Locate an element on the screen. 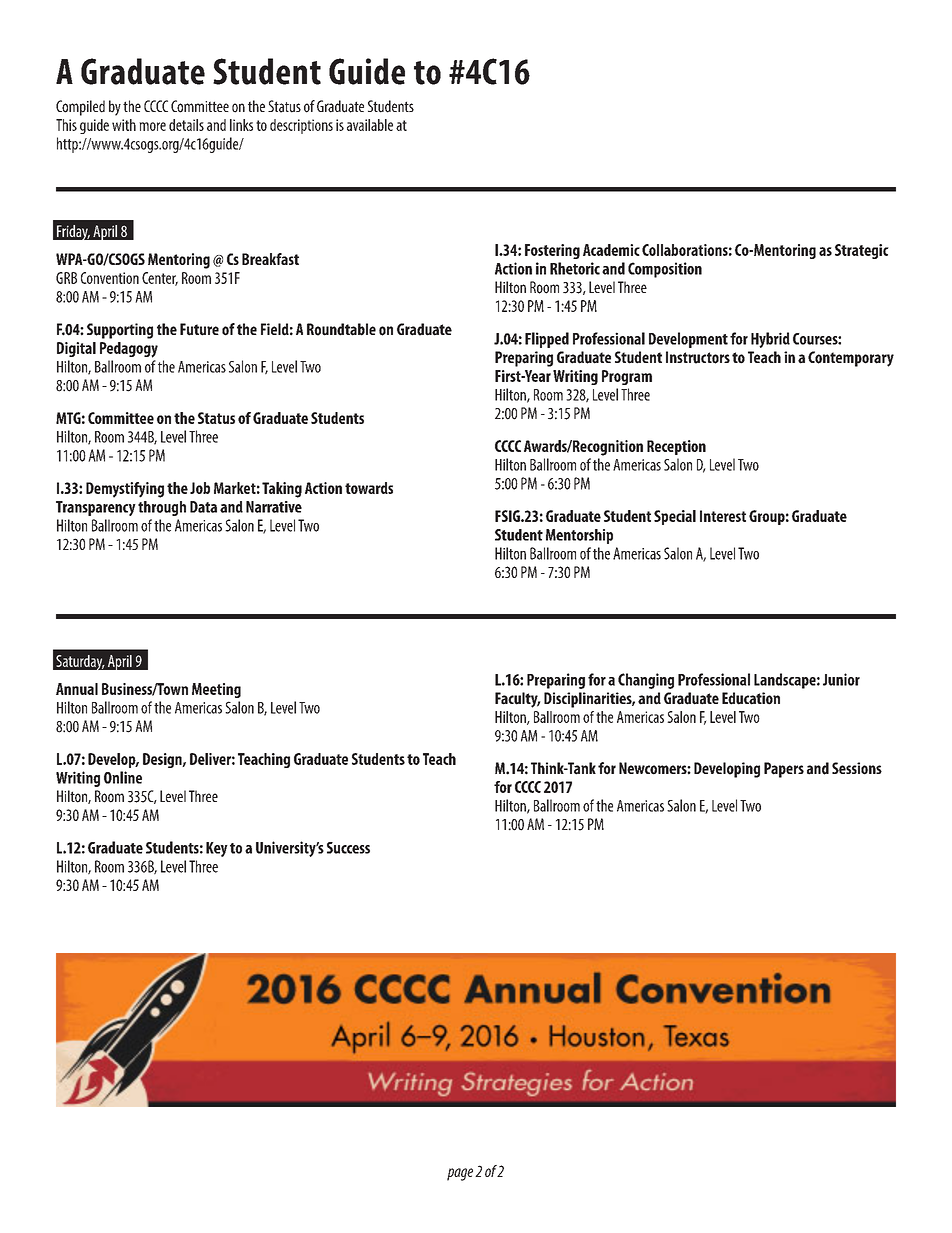 This screenshot has width=952, height=1233. Job is located at coordinates (200, 488).
